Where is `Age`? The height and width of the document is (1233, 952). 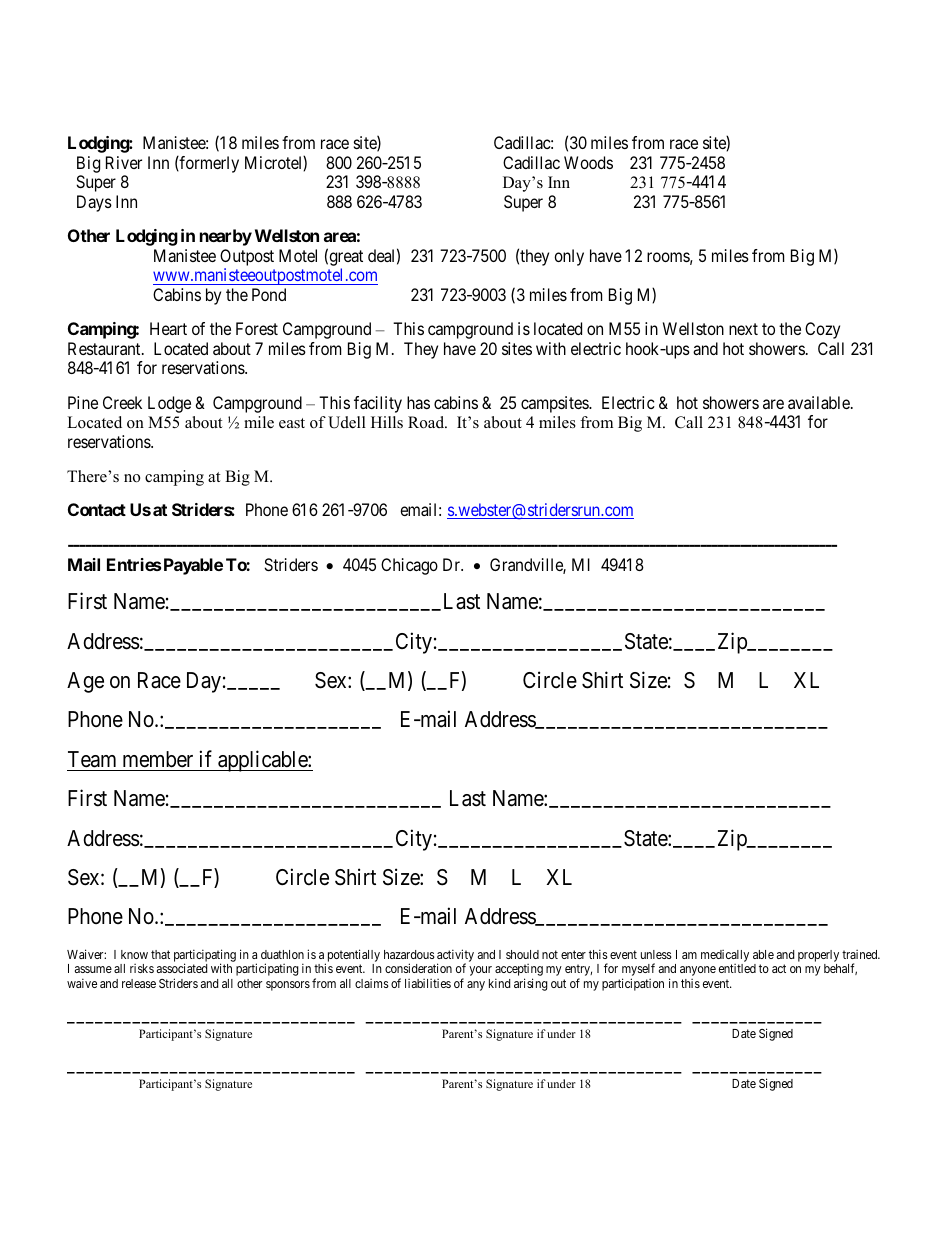 Age is located at coordinates (85, 682).
